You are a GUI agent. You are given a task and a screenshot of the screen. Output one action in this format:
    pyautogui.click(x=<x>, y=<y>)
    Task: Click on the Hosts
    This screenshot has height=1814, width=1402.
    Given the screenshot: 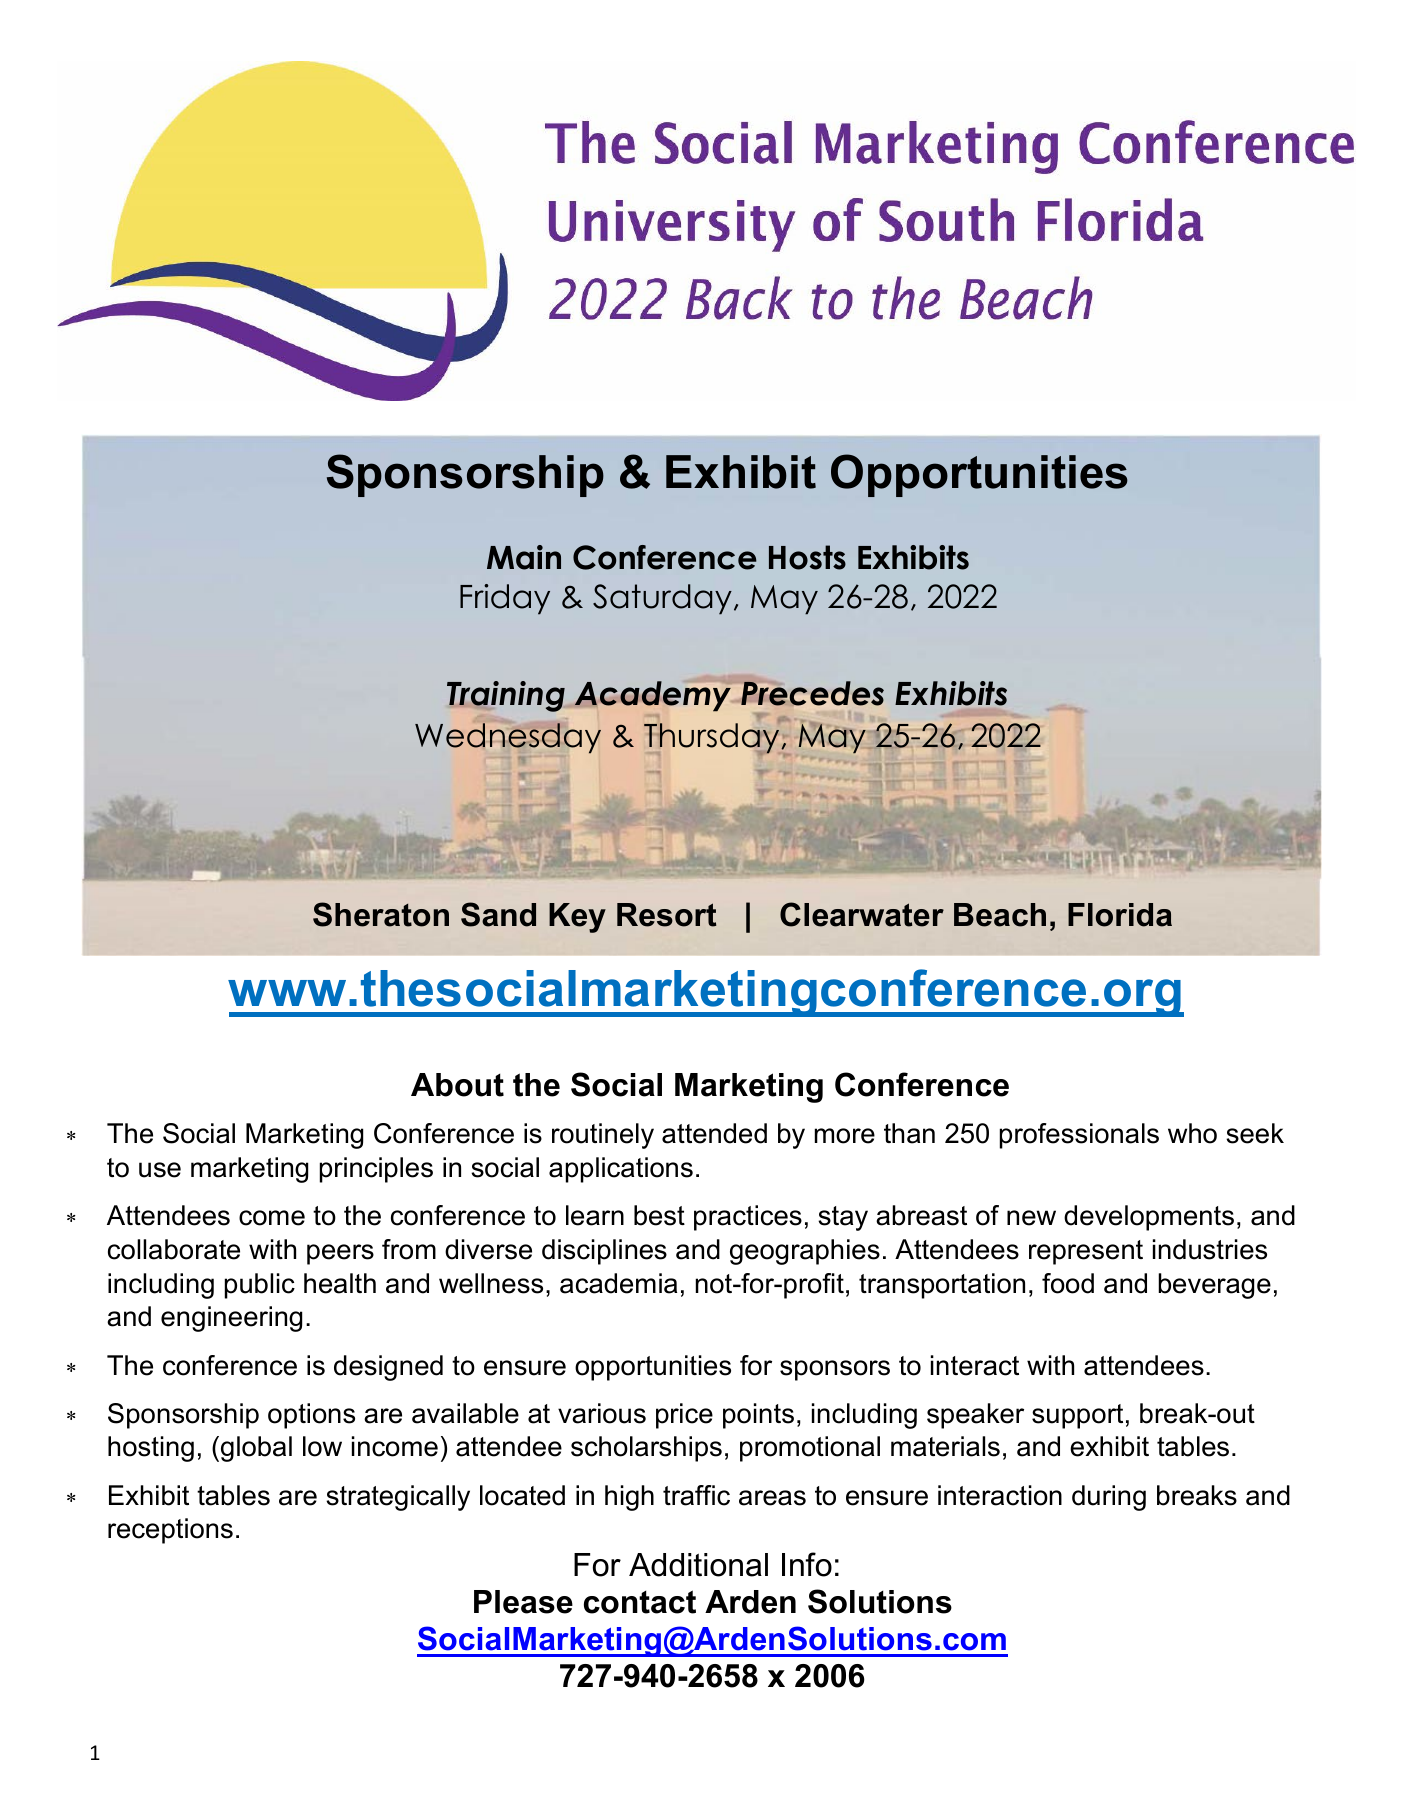 What is the action you would take?
    pyautogui.click(x=807, y=557)
